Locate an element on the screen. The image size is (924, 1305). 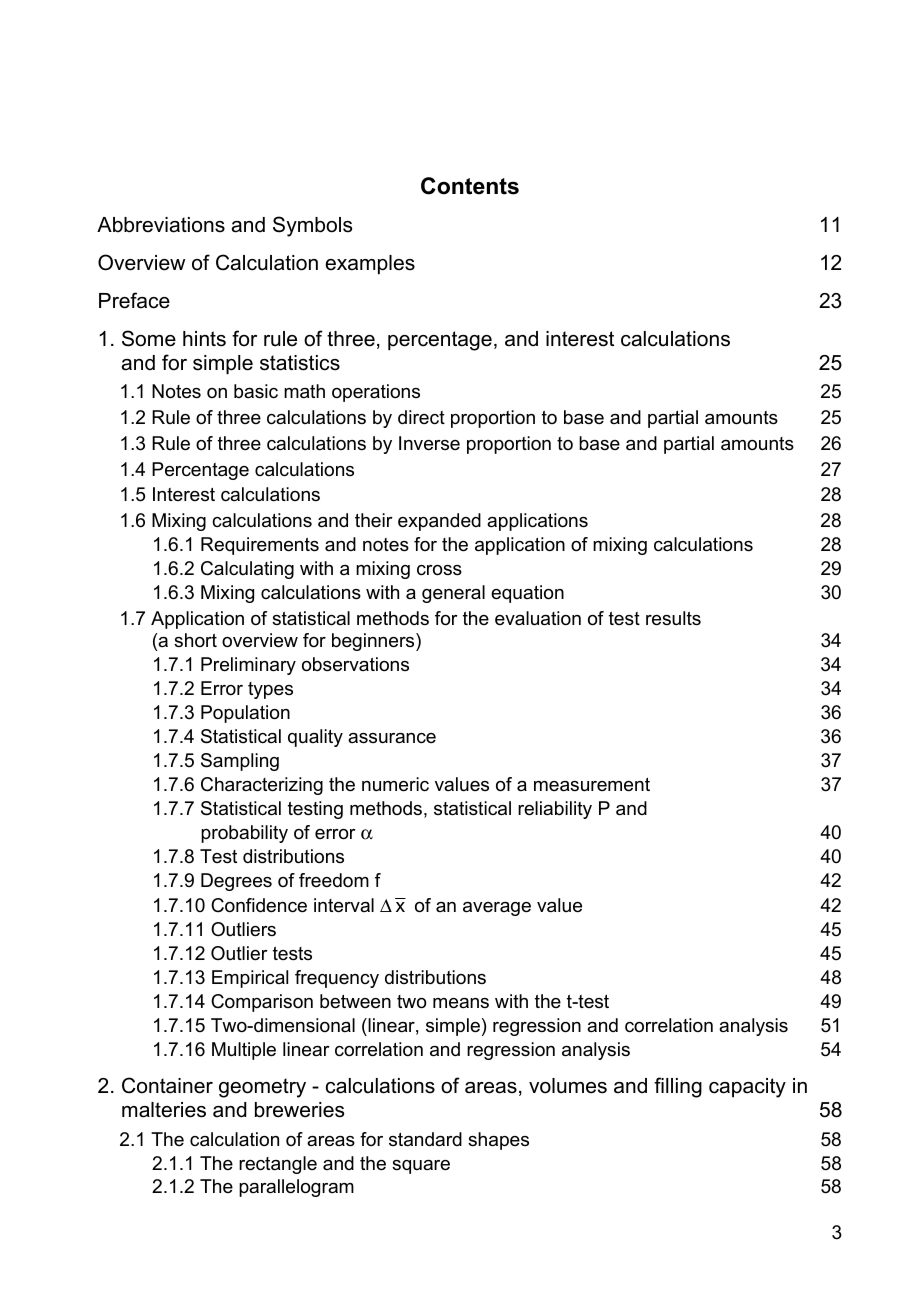
examples is located at coordinates (370, 264).
